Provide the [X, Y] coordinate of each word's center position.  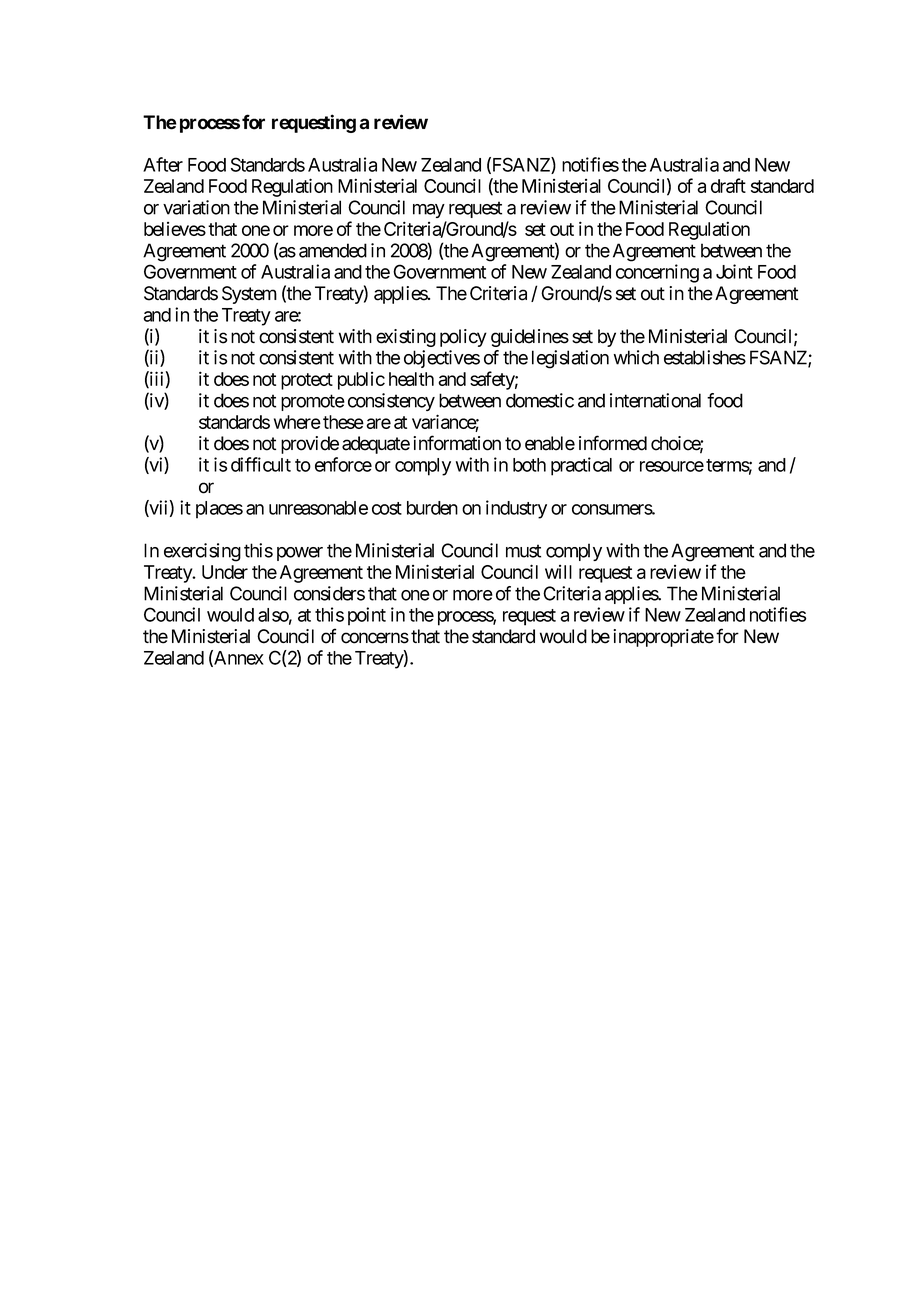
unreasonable [318, 508]
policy [463, 338]
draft [728, 185]
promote [313, 402]
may [429, 211]
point [367, 616]
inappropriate [663, 638]
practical [581, 466]
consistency [391, 402]
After [163, 164]
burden [432, 508]
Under [225, 572]
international [655, 400]
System [249, 295]
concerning [657, 273]
